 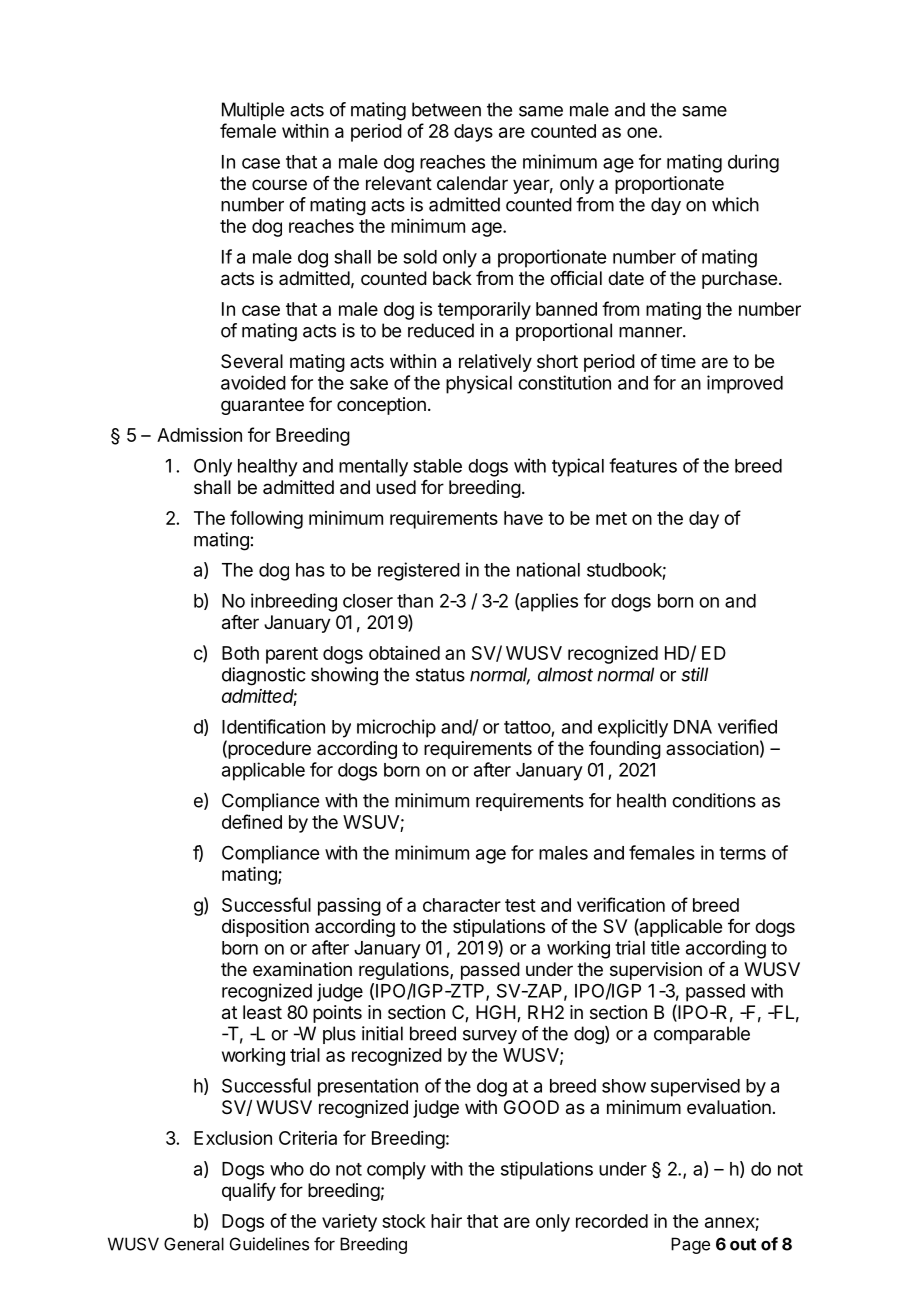 What do you see at coordinates (642, 132) in the screenshot?
I see `one` at bounding box center [642, 132].
